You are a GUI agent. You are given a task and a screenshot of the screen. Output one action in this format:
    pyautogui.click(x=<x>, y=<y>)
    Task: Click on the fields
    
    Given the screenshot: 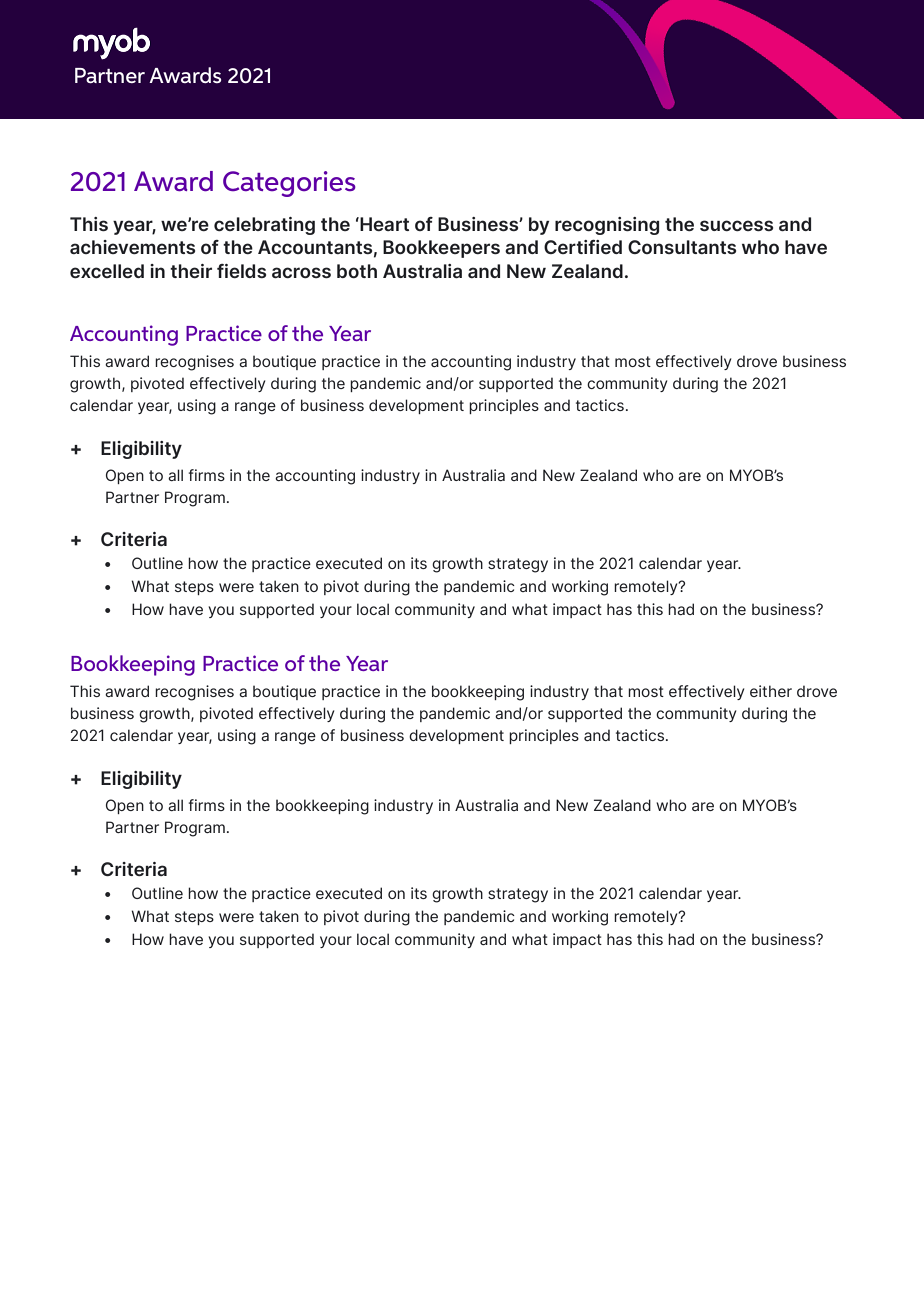 What is the action you would take?
    pyautogui.click(x=241, y=271)
